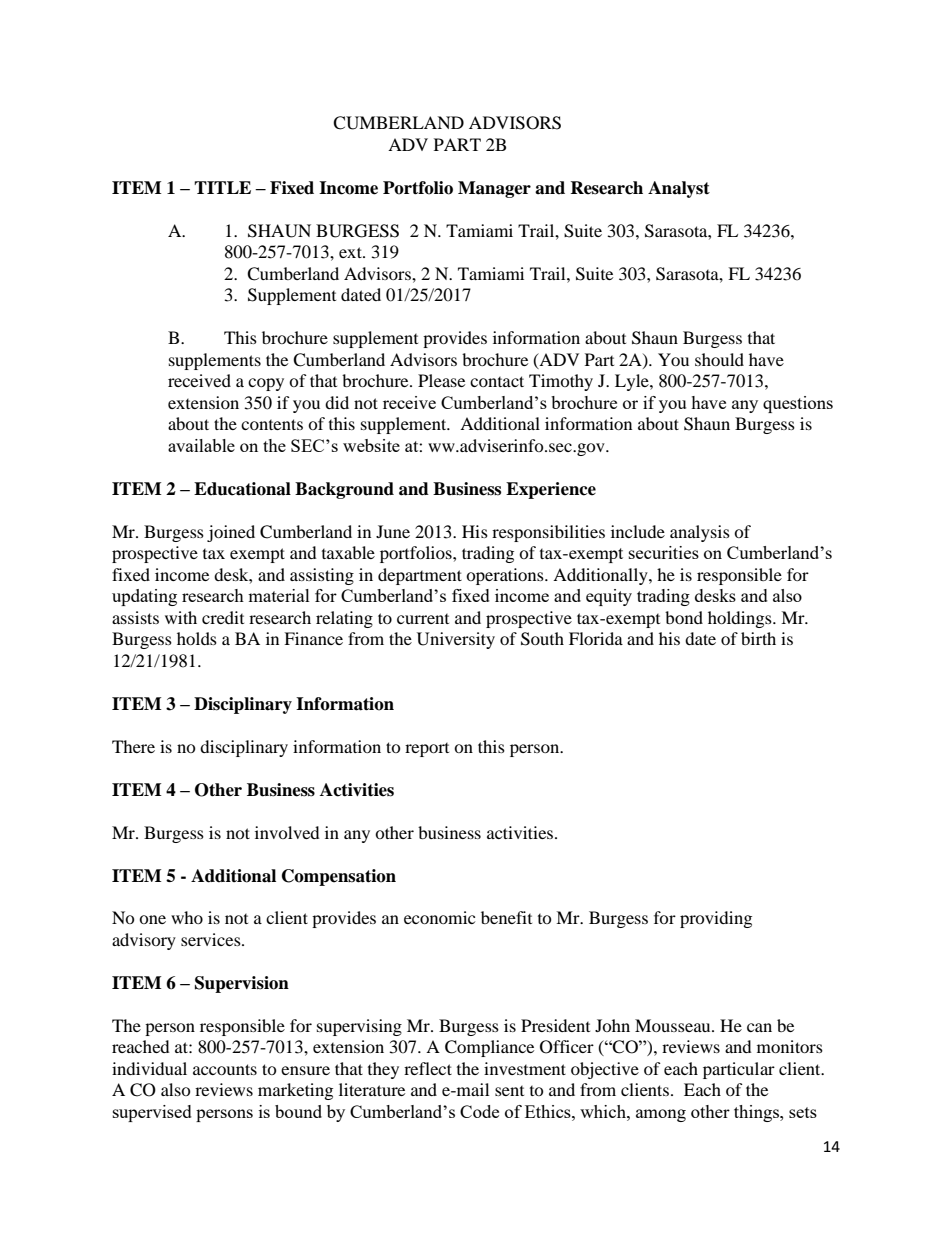 The width and height of the screenshot is (952, 1233). I want to click on questions, so click(798, 404).
